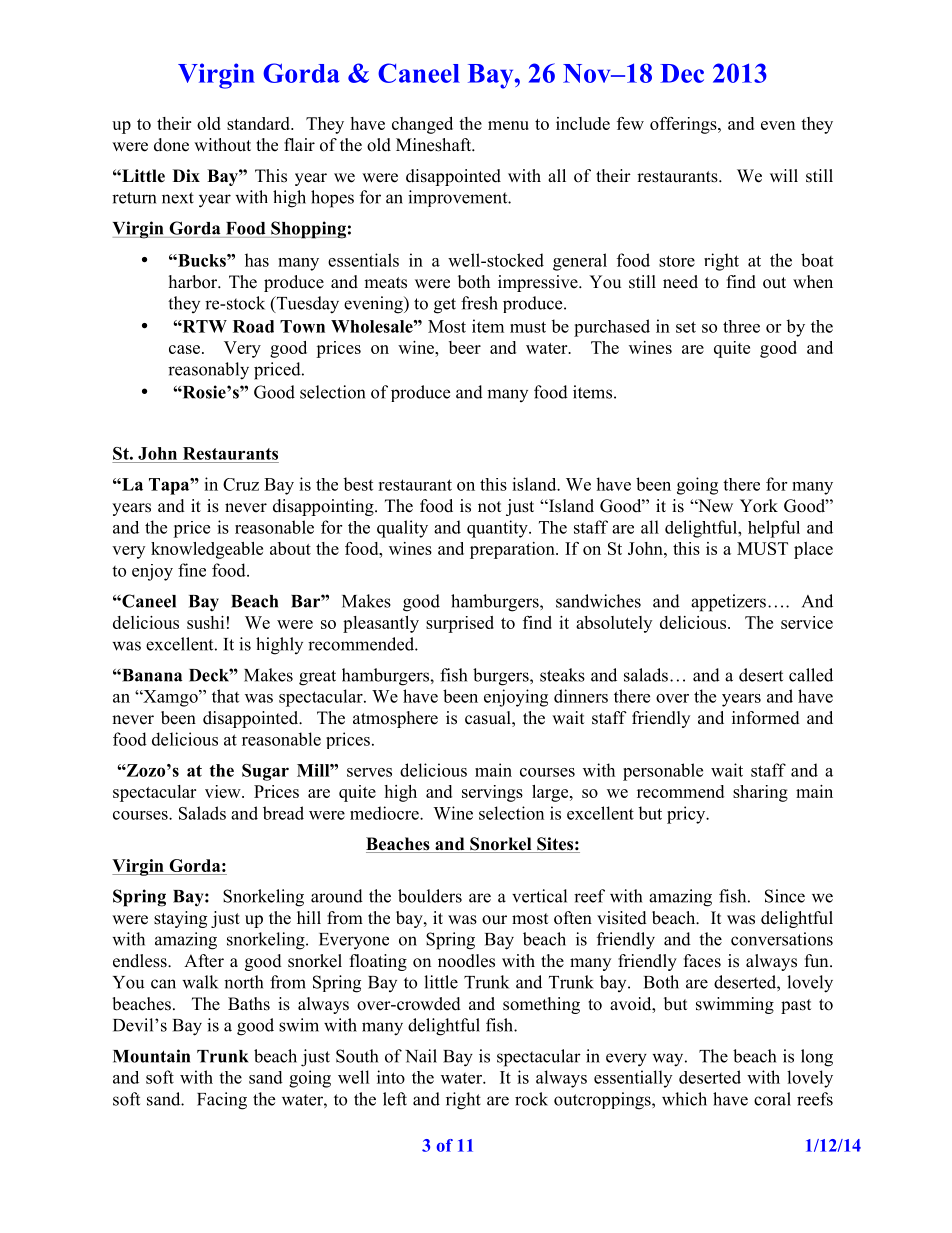 Image resolution: width=952 pixels, height=1233 pixels. I want to click on view, so click(224, 791).
